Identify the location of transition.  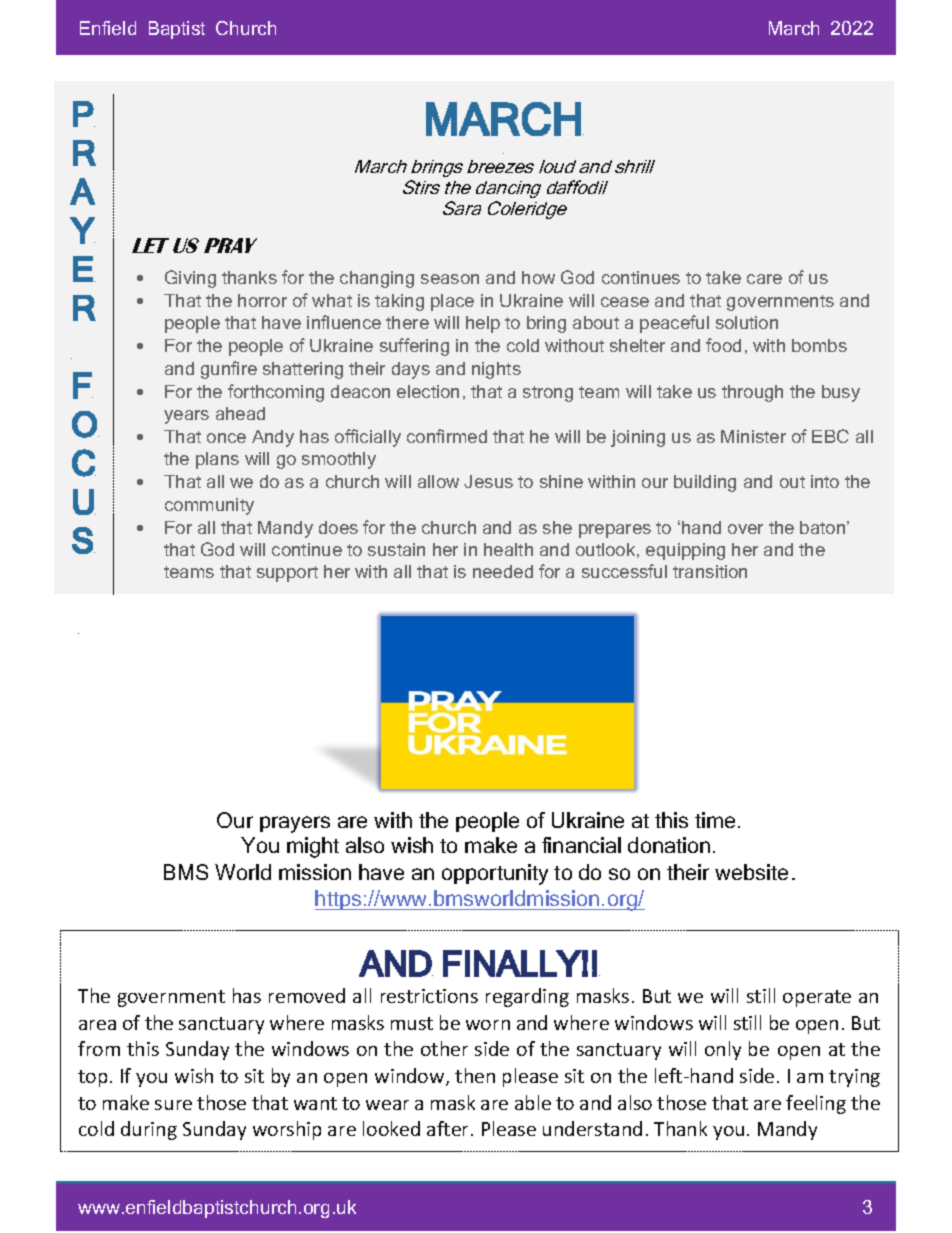
(710, 571).
